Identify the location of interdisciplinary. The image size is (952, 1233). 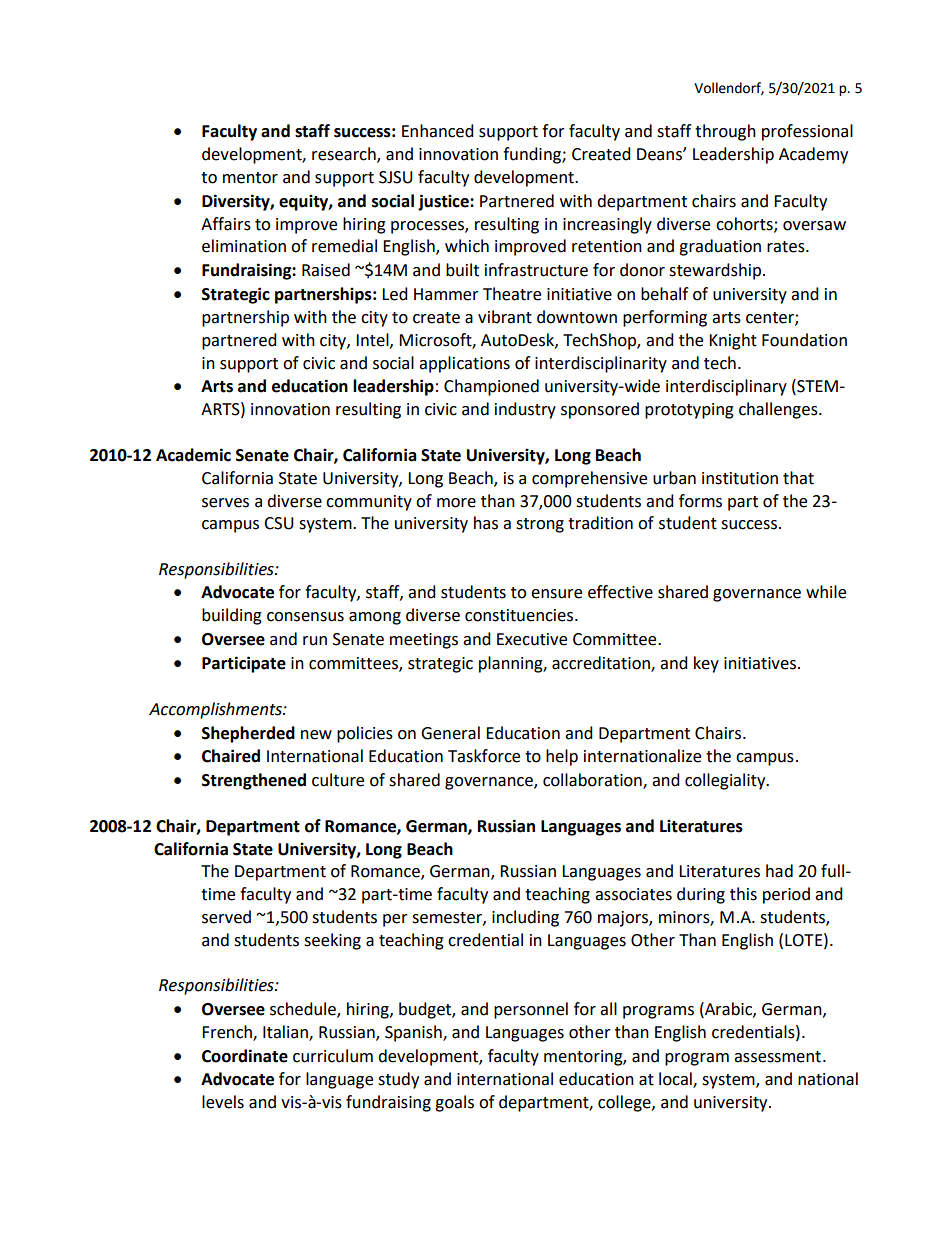
(726, 387).
